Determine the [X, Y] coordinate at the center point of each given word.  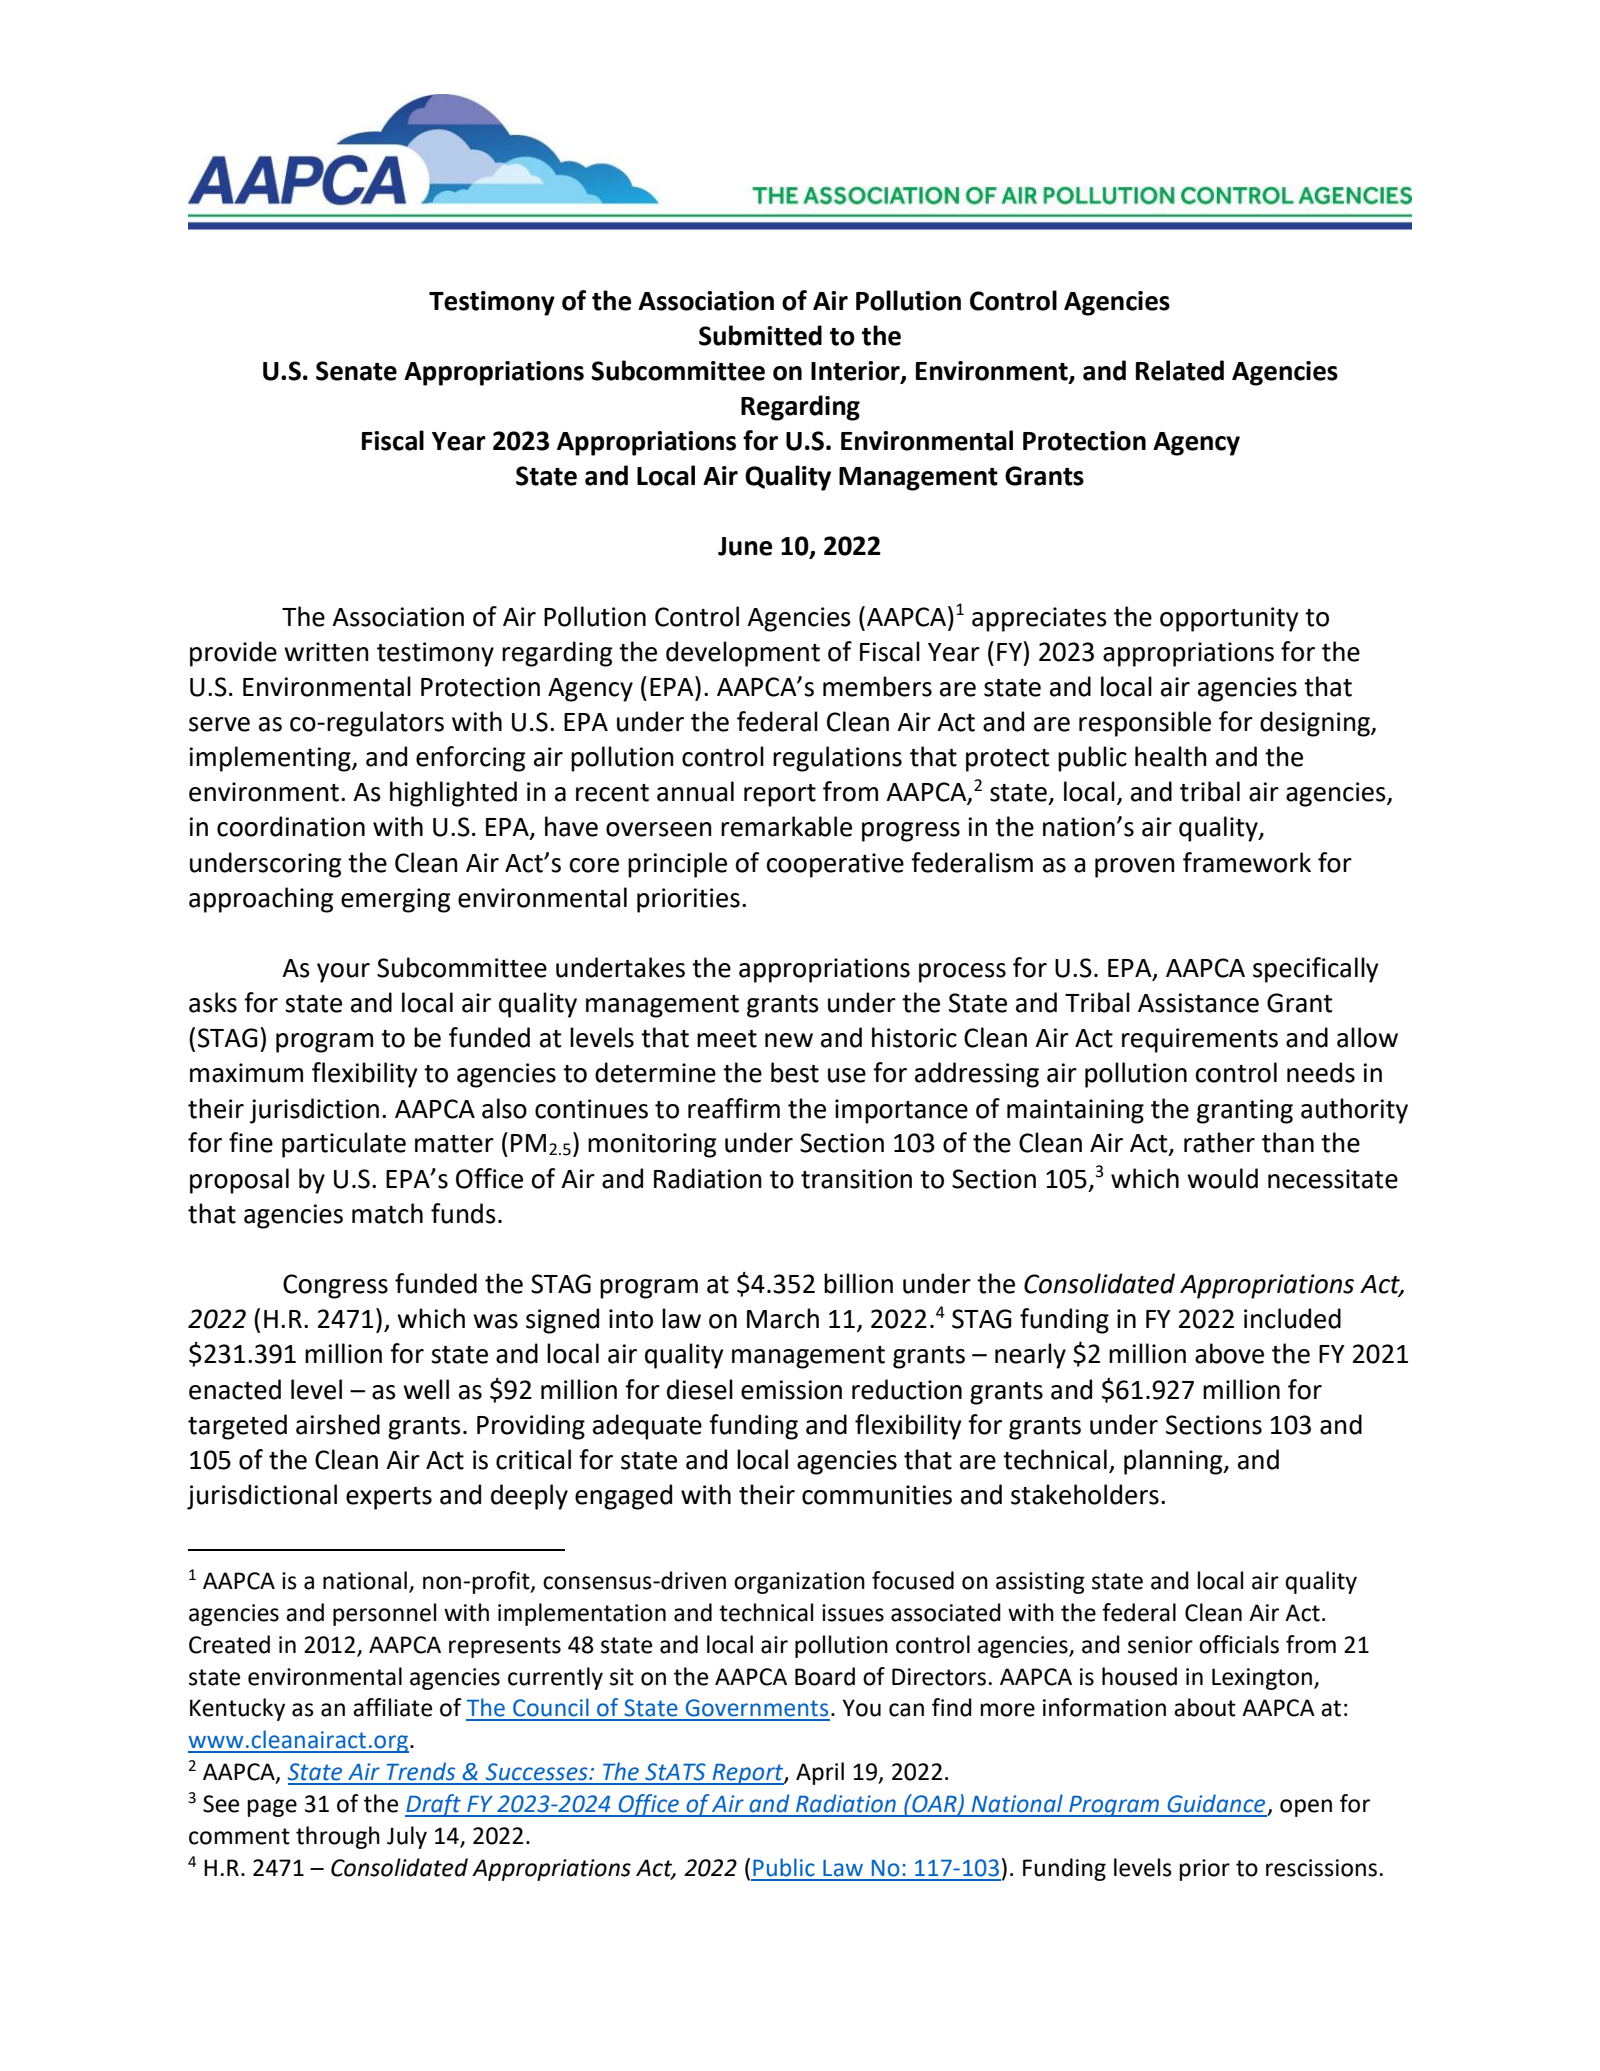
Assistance [1198, 1003]
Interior [856, 372]
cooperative [835, 865]
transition [856, 1179]
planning [1174, 1462]
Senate [356, 371]
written [326, 652]
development [743, 654]
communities [877, 1495]
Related [1180, 370]
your [343, 973]
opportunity [1229, 619]
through [338, 1837]
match [387, 1213]
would [1222, 1178]
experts [389, 1498]
